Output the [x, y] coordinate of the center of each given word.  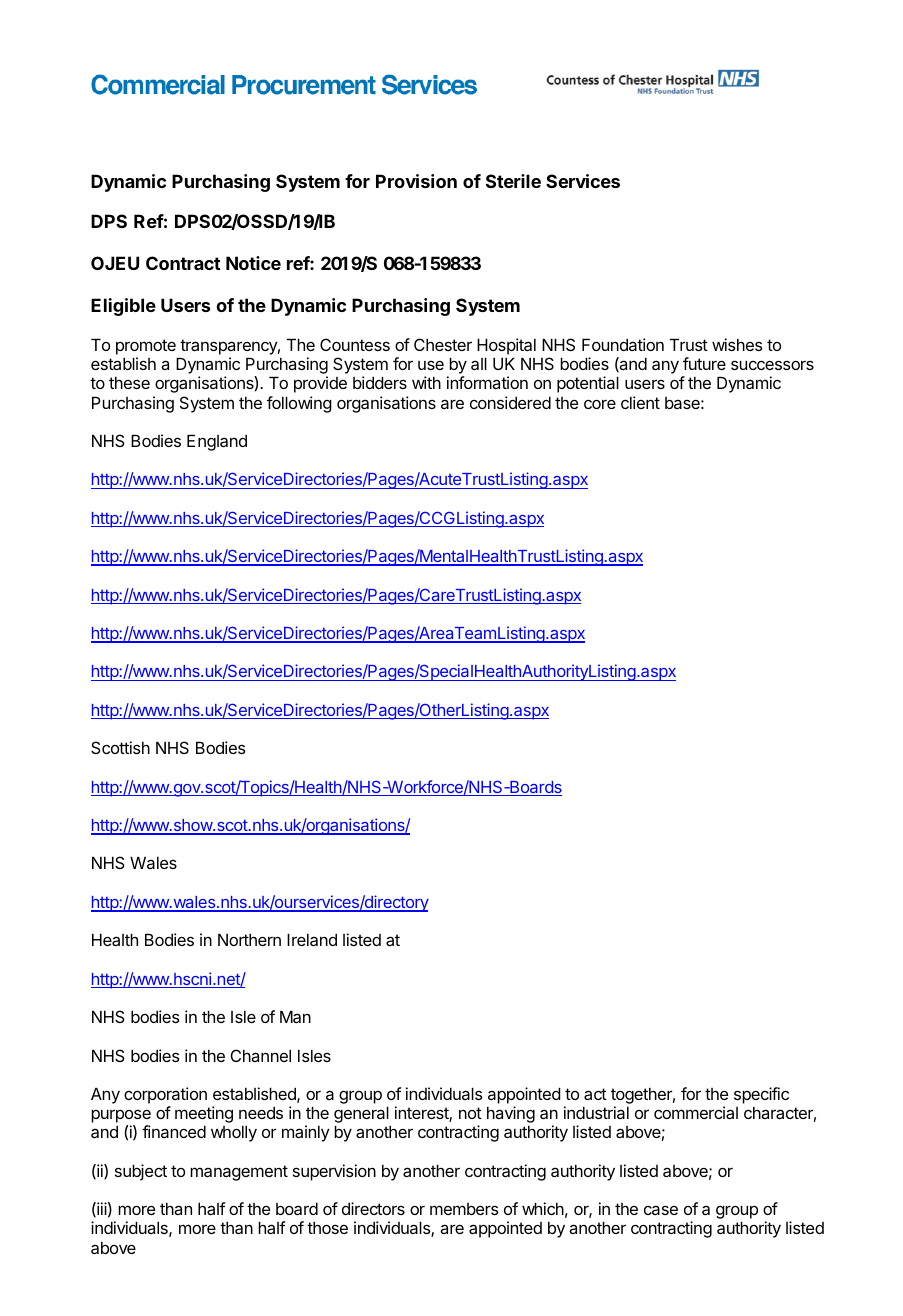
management [239, 1173]
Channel [261, 1055]
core [600, 404]
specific [761, 1095]
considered [510, 402]
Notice [253, 263]
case [661, 1210]
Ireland [312, 939]
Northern [249, 939]
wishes [737, 344]
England [217, 442]
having [511, 1116]
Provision [416, 181]
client [640, 402]
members [464, 1209]
